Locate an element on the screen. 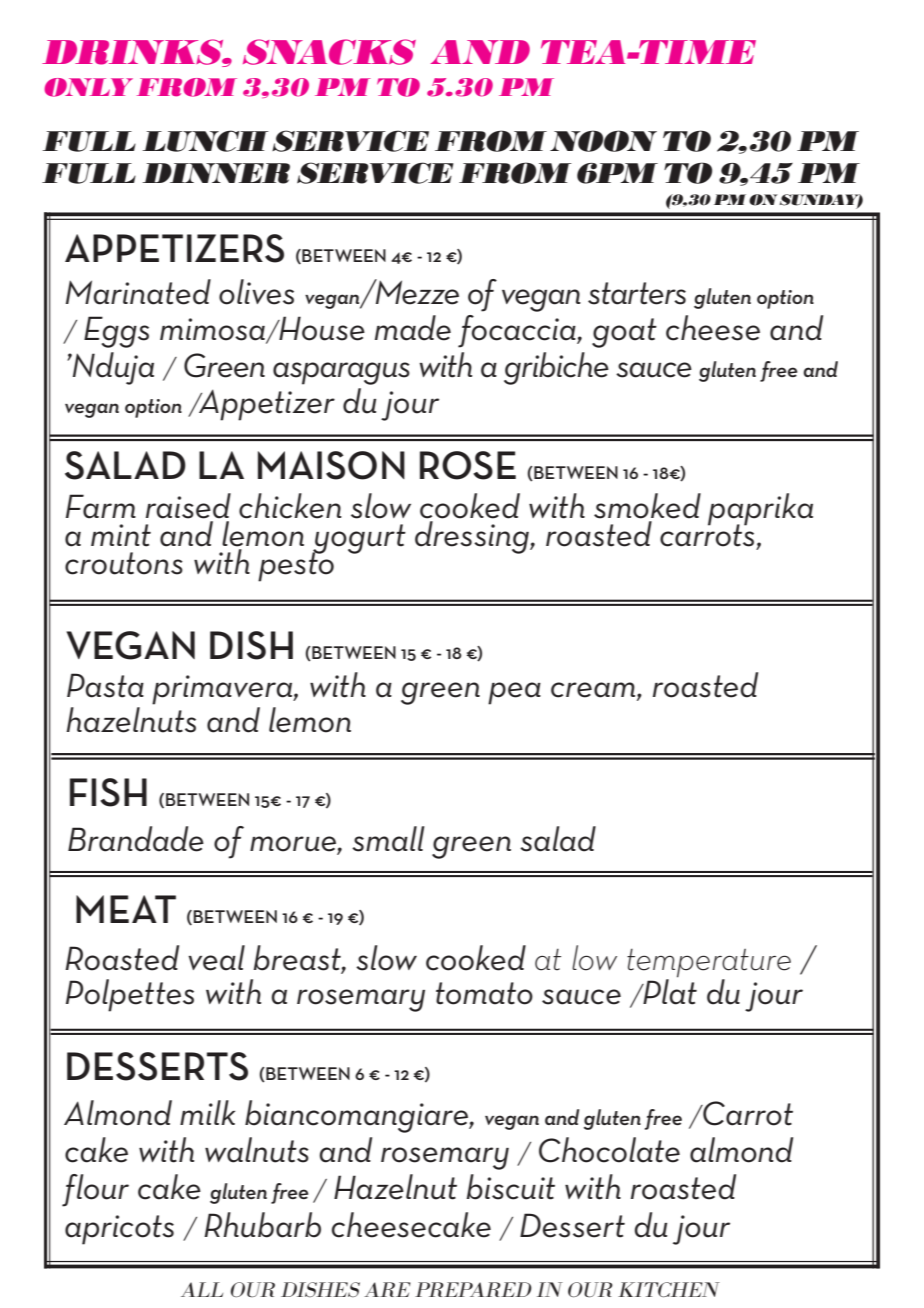 The image size is (924, 1308). Eggs is located at coordinates (116, 332).
